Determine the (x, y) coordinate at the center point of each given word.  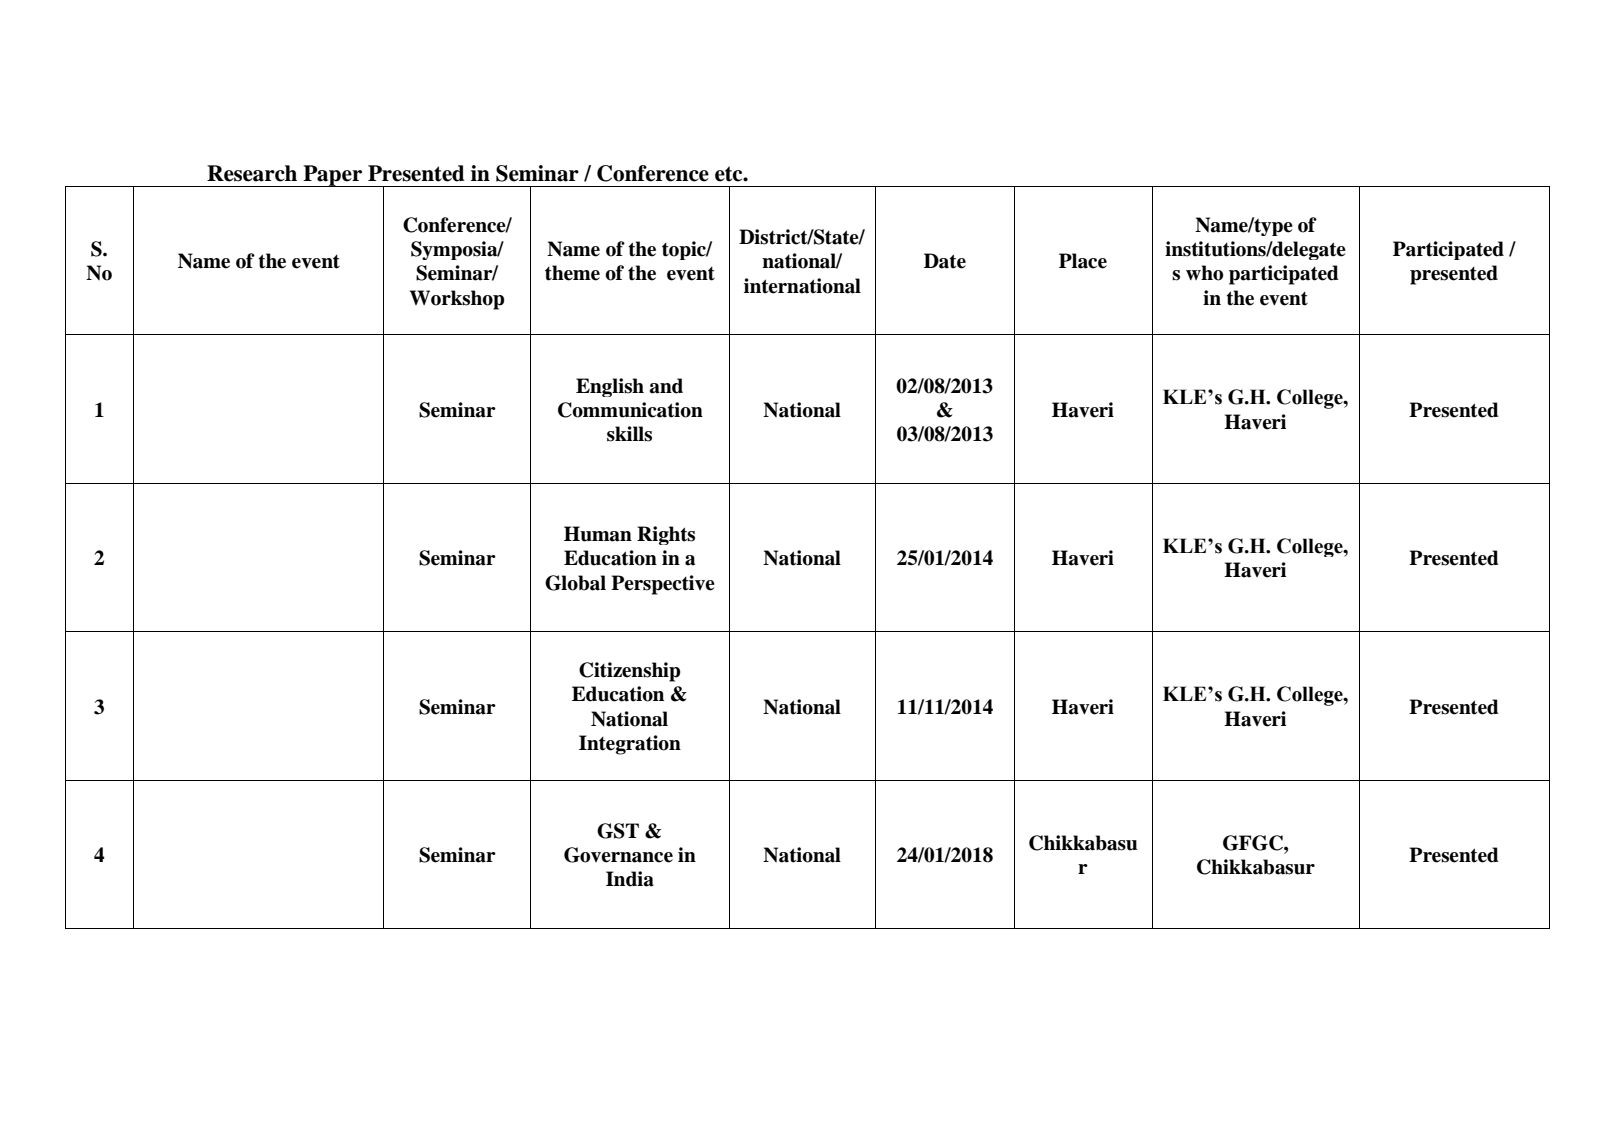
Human (598, 534)
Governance (618, 855)
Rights (666, 535)
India (630, 879)
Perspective (663, 585)
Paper (332, 176)
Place (1083, 261)
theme (572, 273)
